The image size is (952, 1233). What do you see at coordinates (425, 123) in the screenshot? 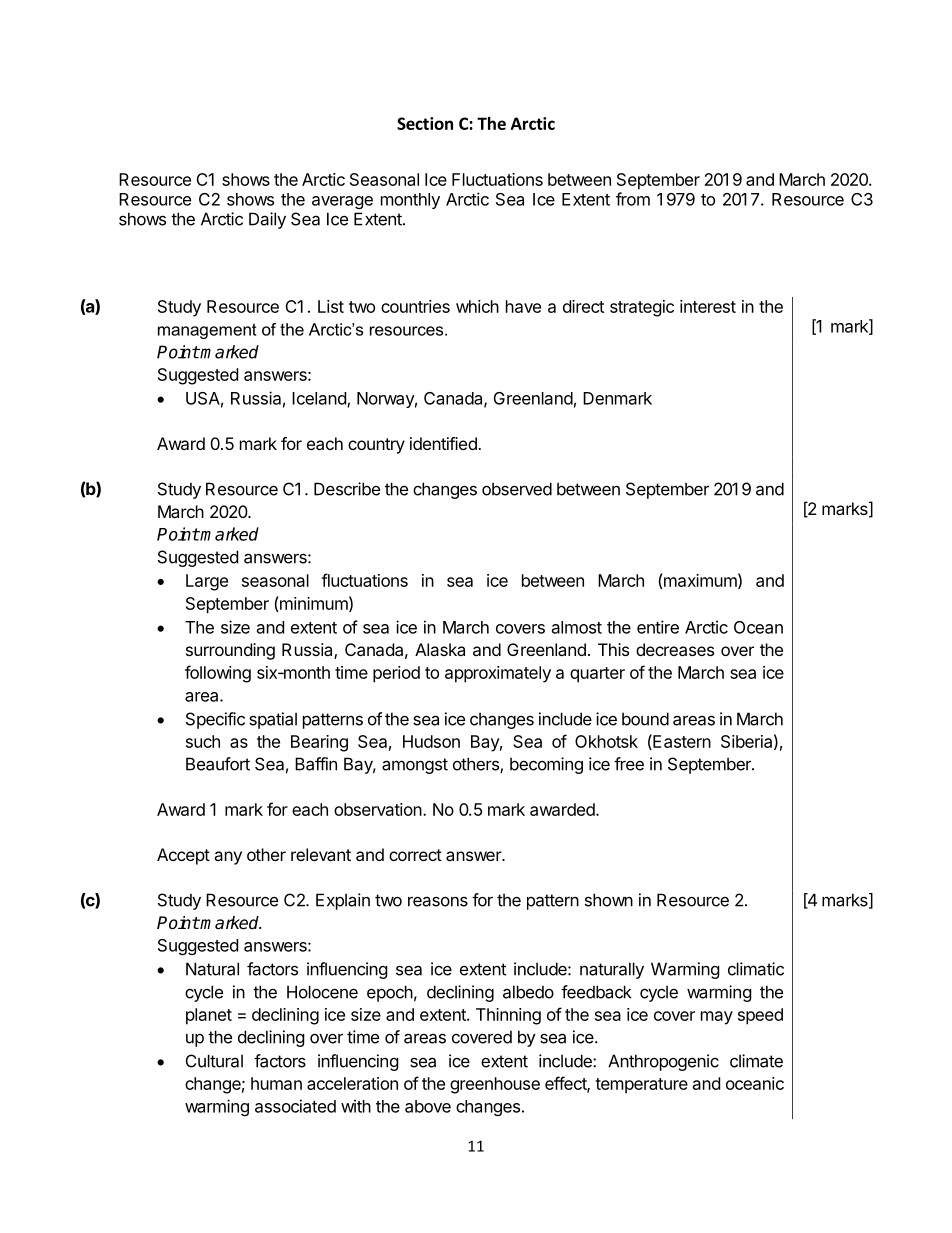
I see `Section` at bounding box center [425, 123].
